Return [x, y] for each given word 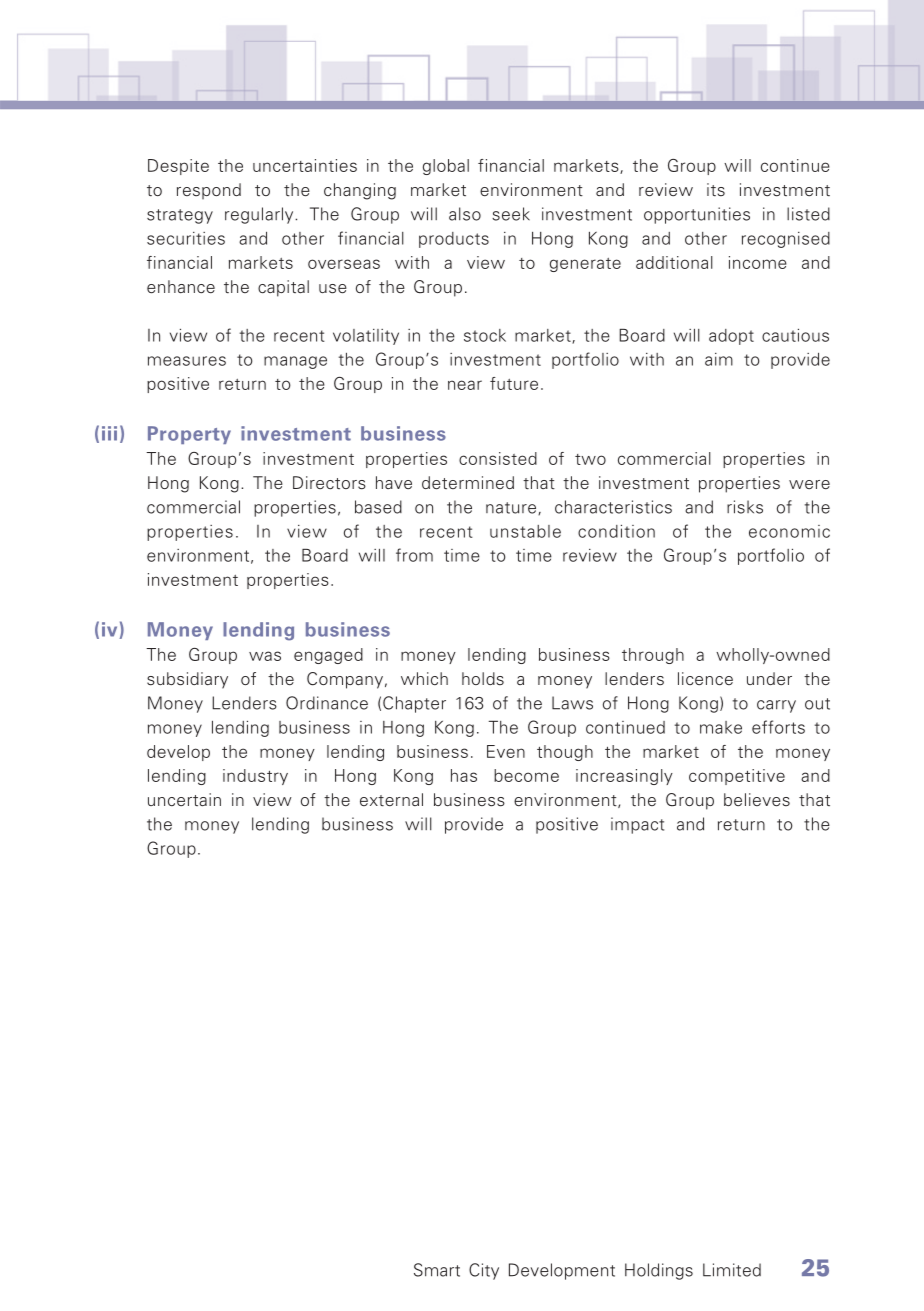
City [484, 1271]
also [465, 214]
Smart [437, 1270]
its [716, 189]
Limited [732, 1270]
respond [209, 191]
